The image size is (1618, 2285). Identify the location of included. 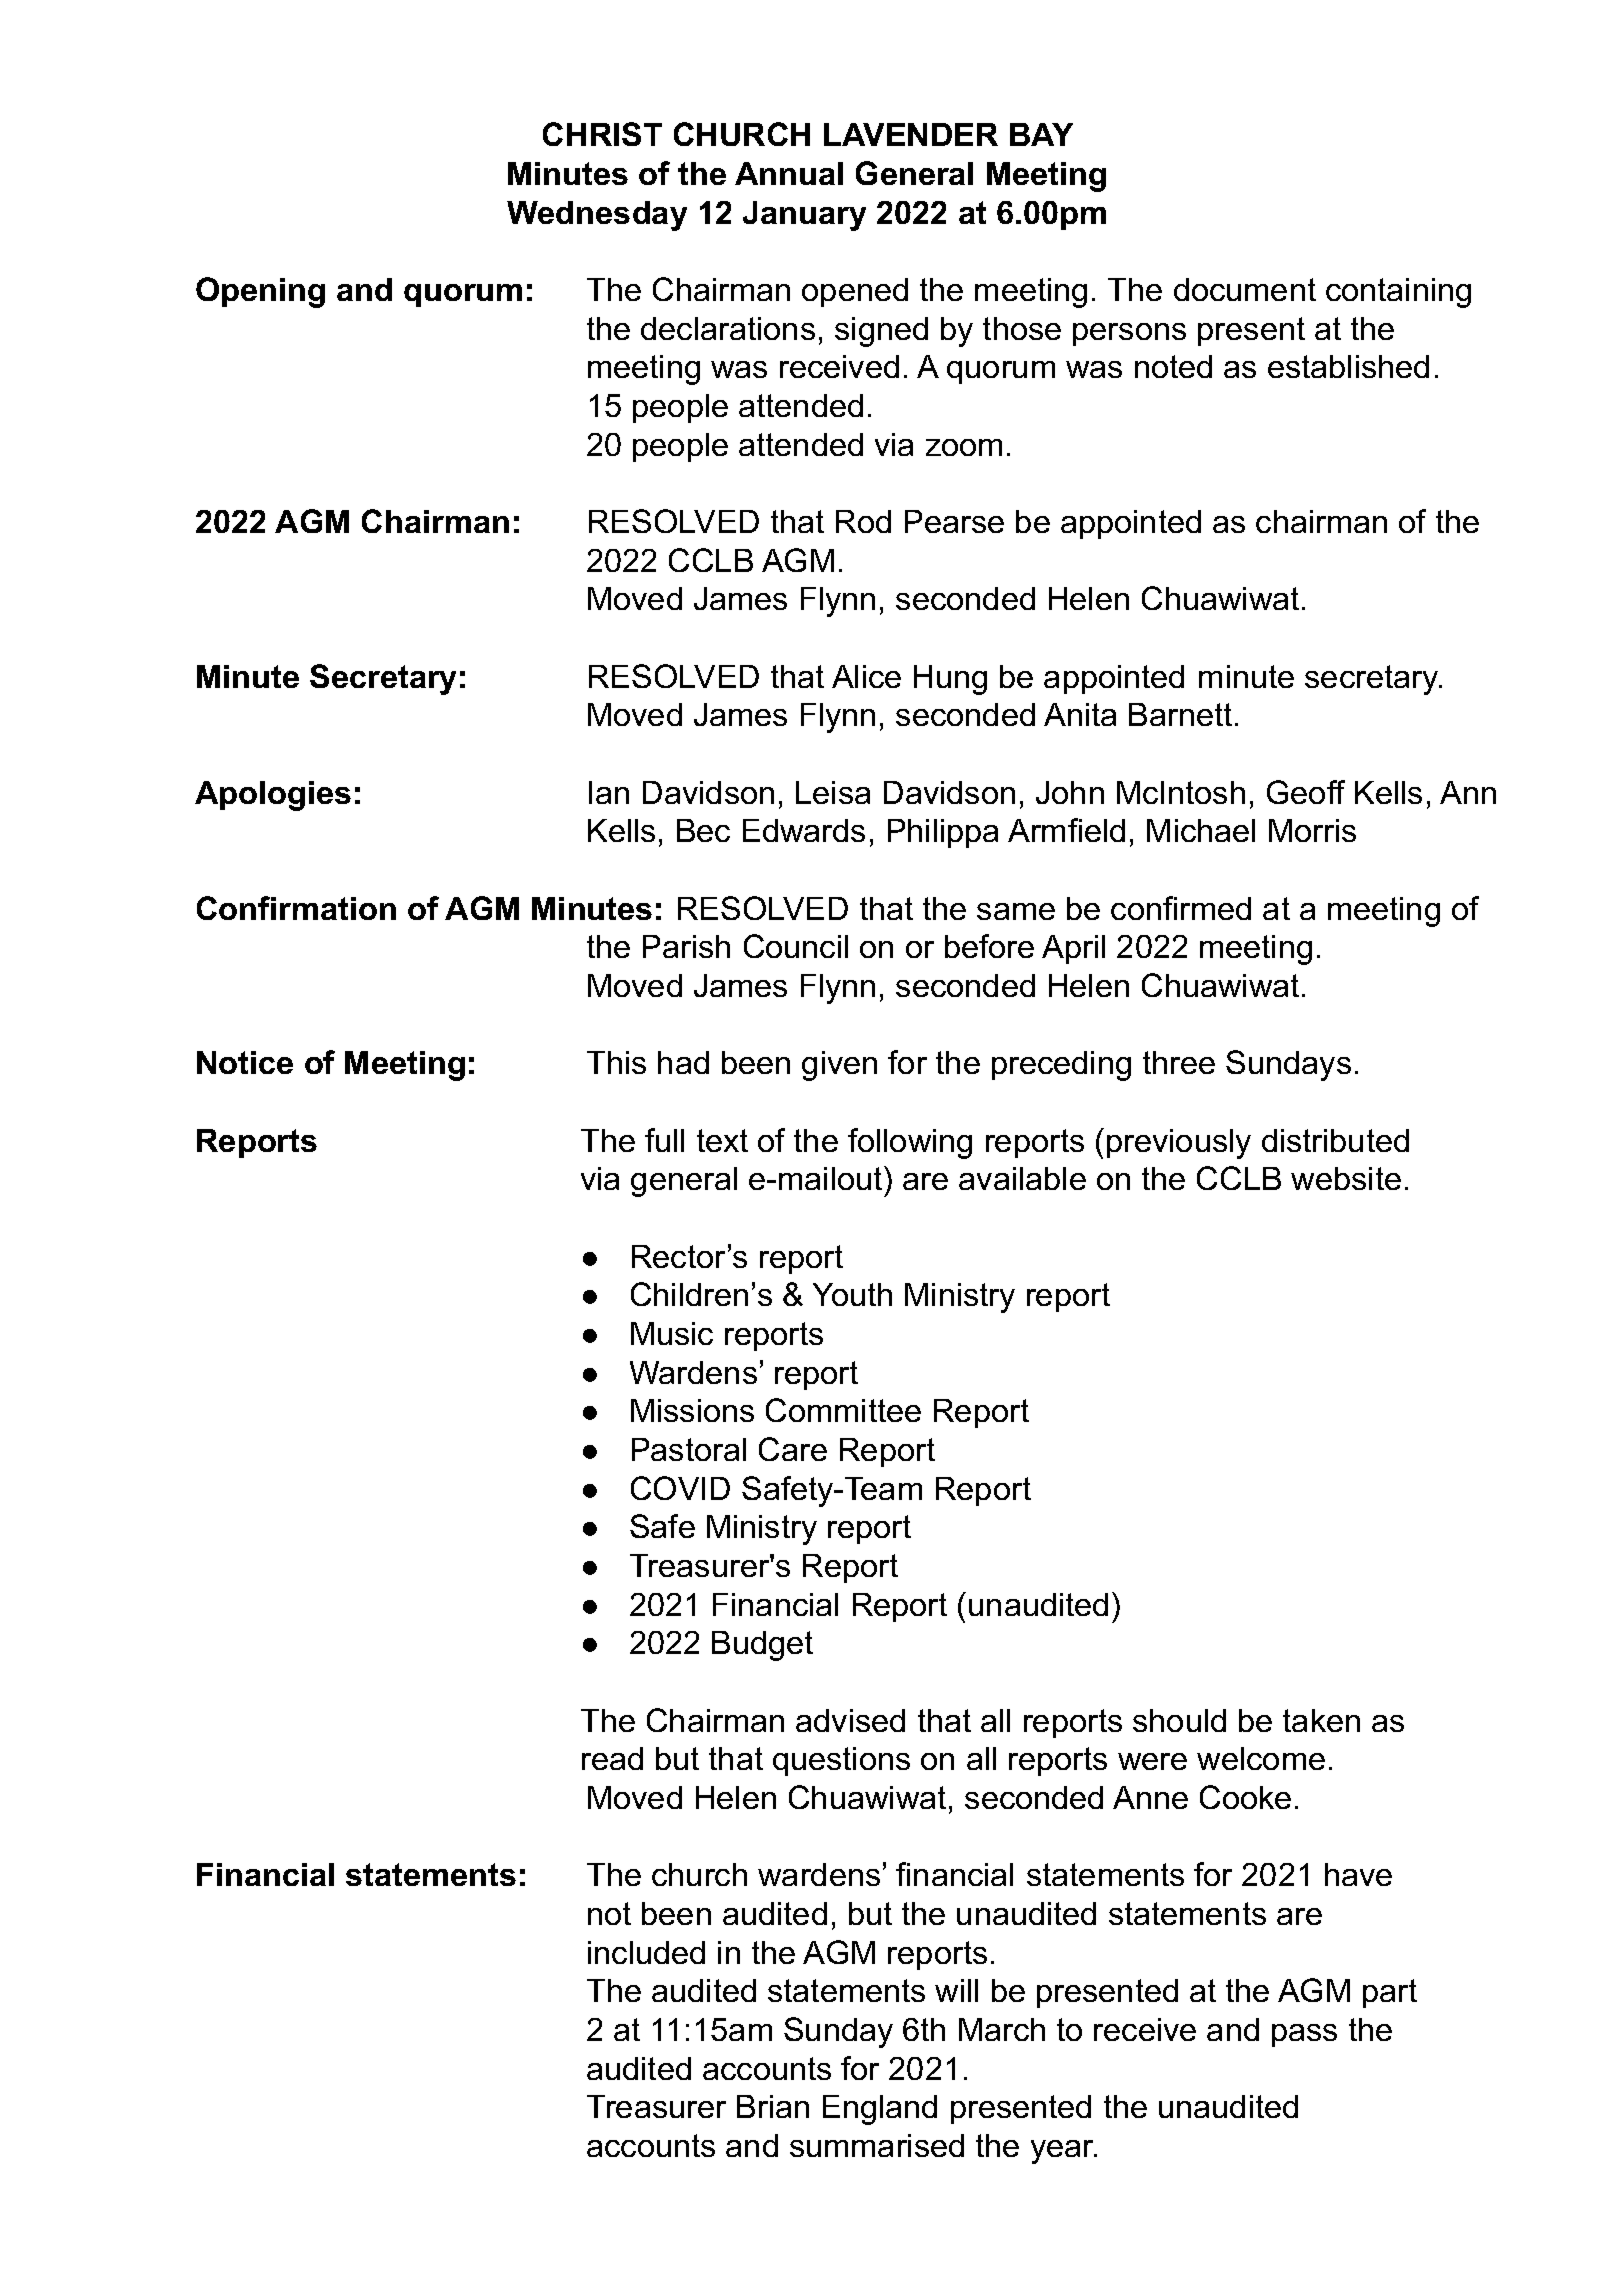
(646, 1952).
